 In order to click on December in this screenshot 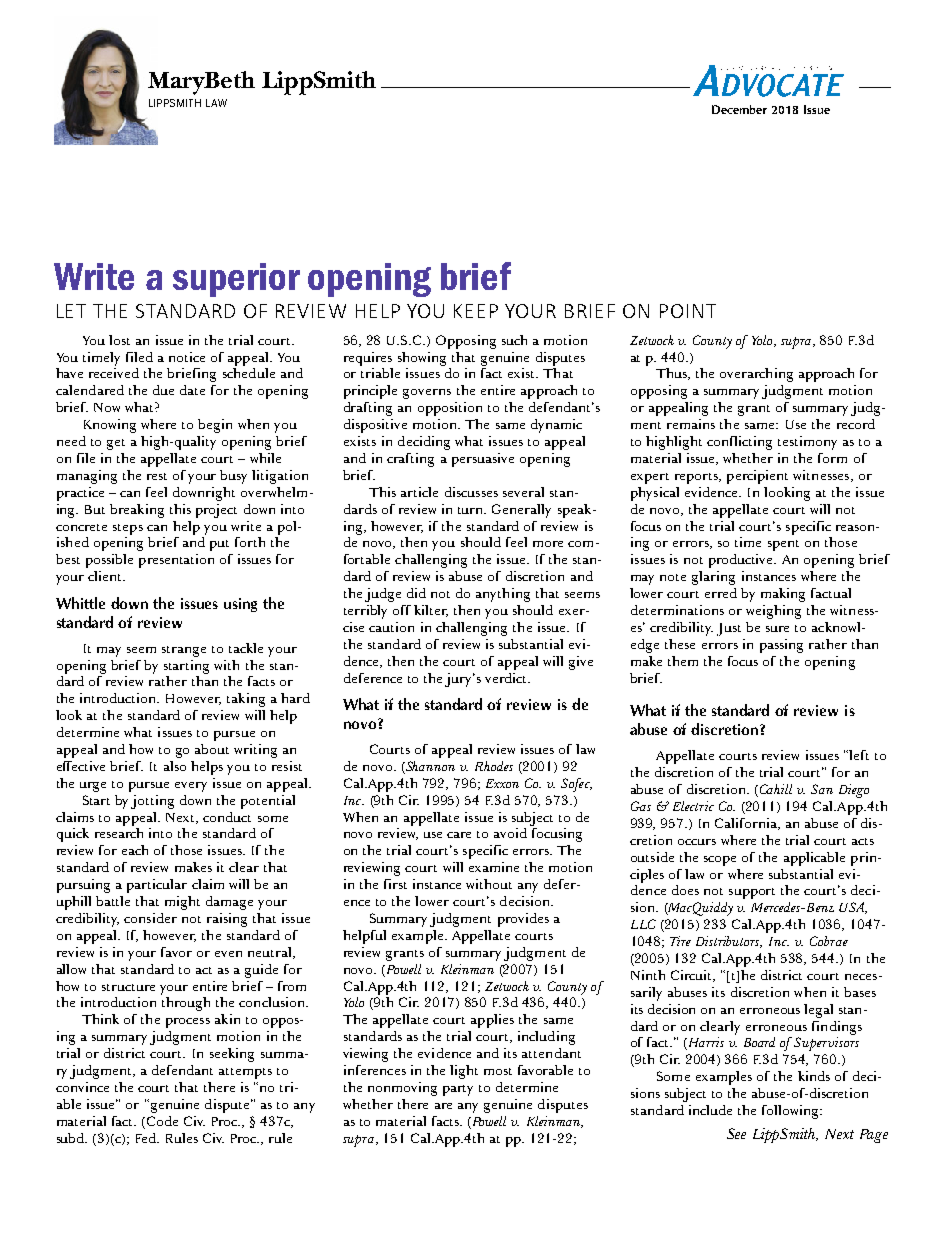, I will do `click(739, 109)`.
